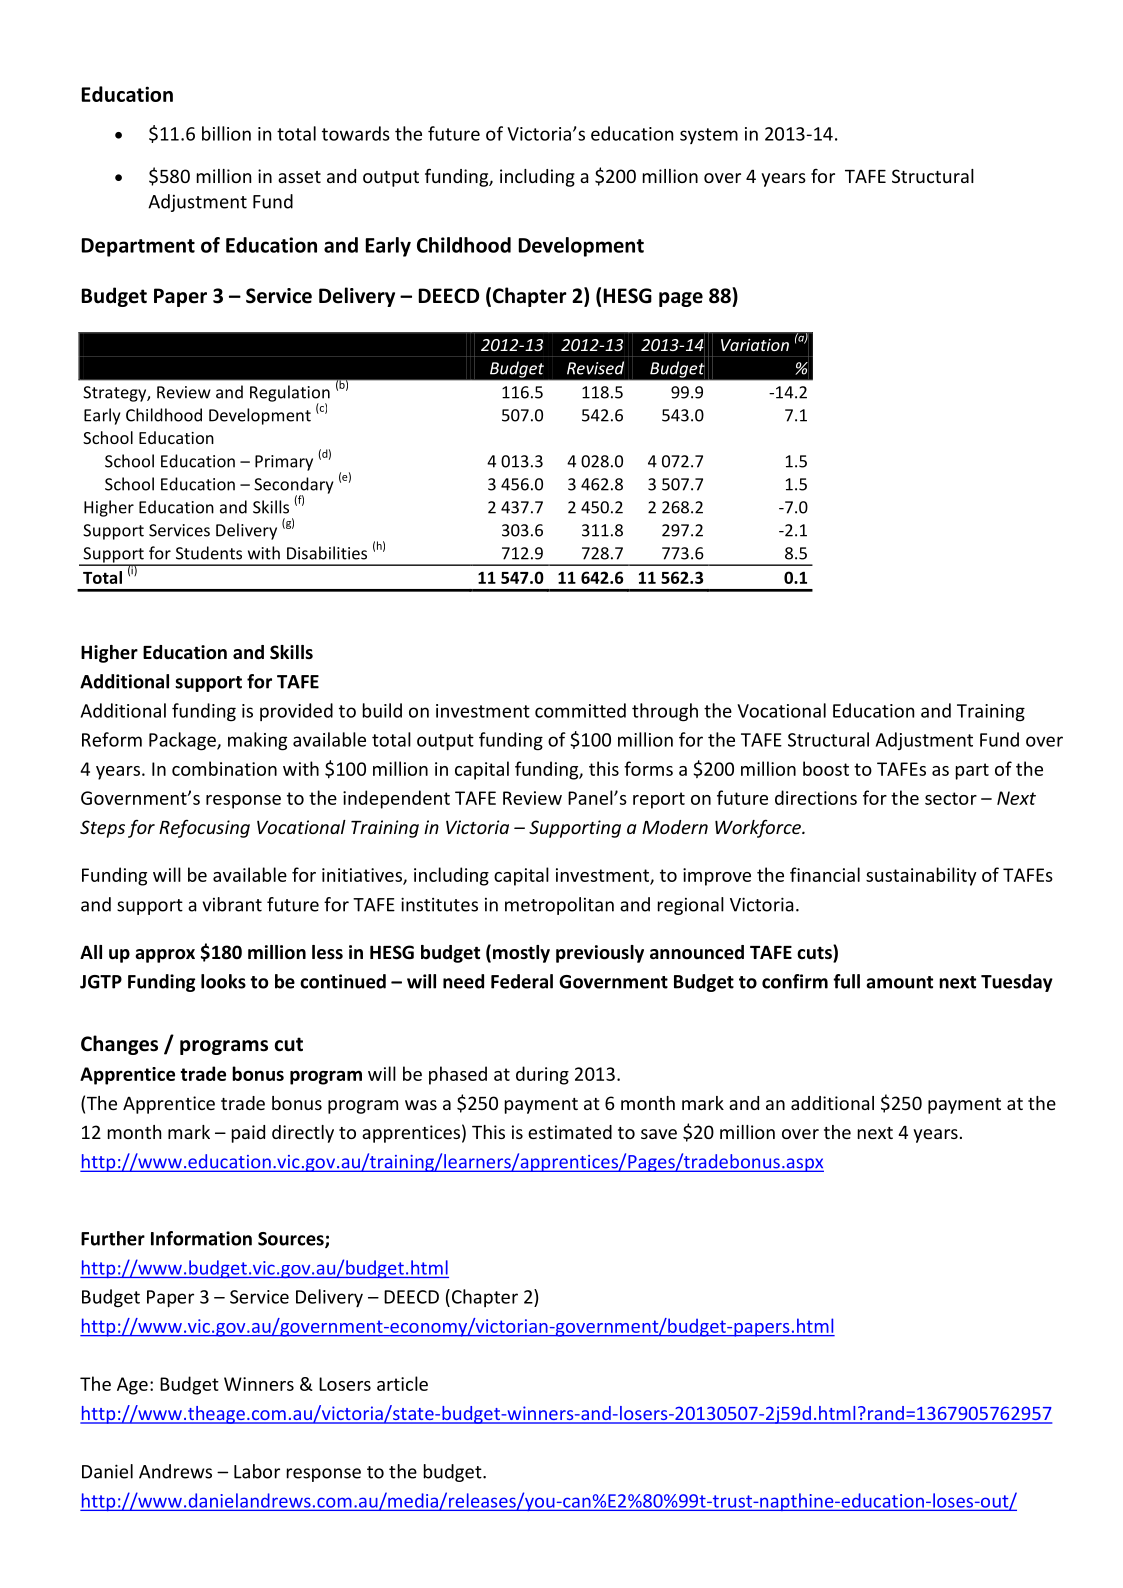 This screenshot has width=1123, height=1588. What do you see at coordinates (204, 828) in the screenshot?
I see `Refocusing` at bounding box center [204, 828].
